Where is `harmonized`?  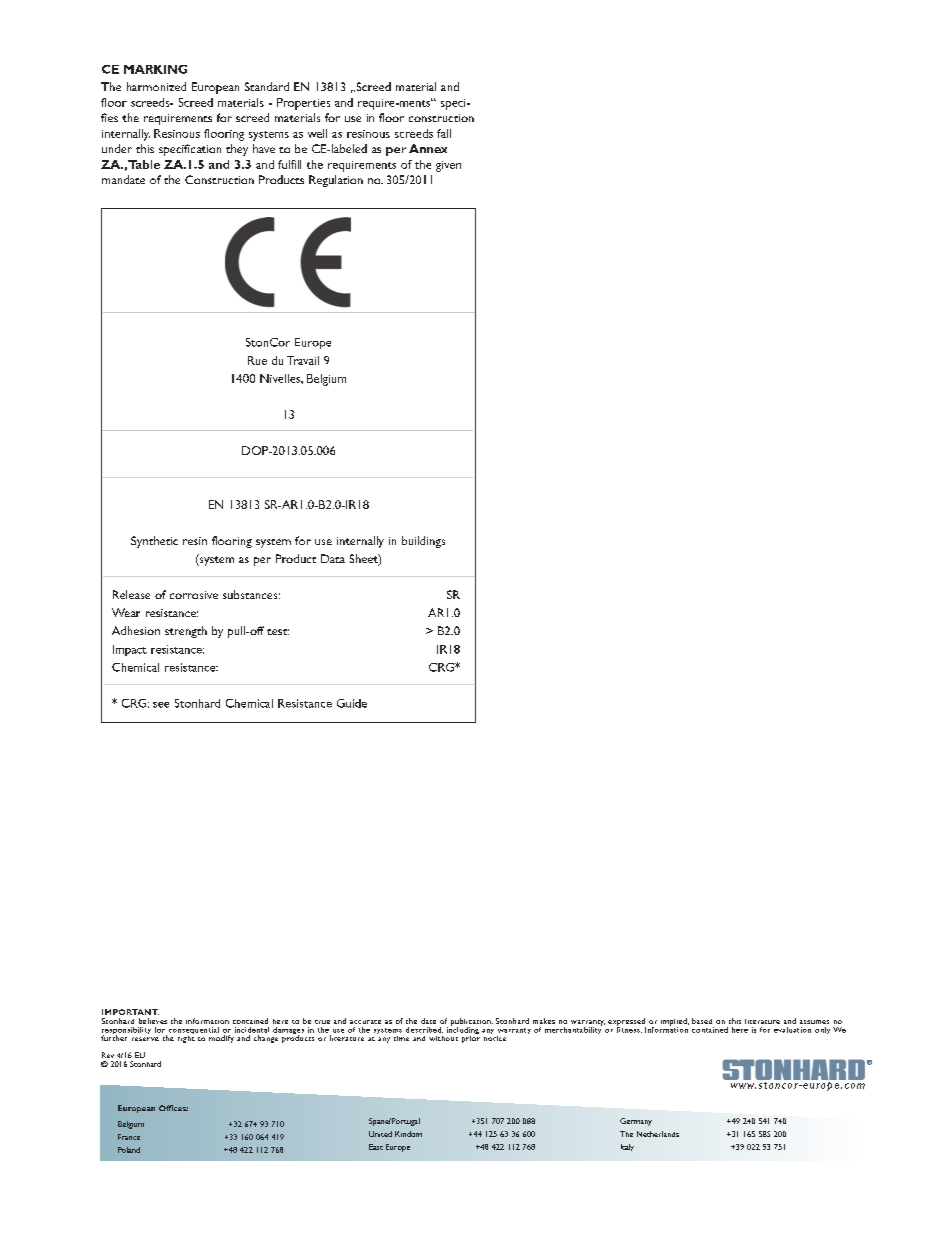 harmonized is located at coordinates (156, 86).
